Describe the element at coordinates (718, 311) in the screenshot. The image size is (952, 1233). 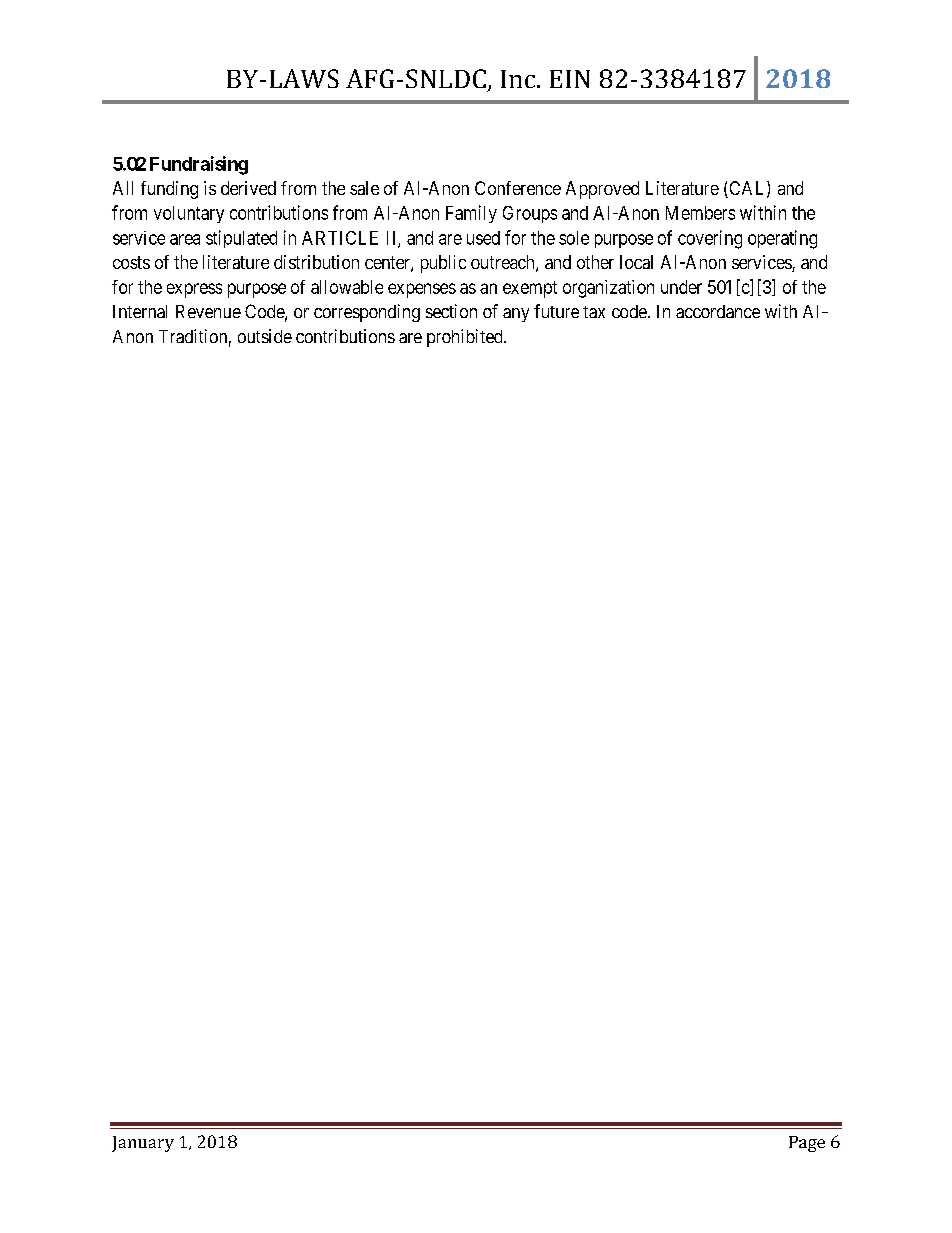
I see `accordance` at that location.
